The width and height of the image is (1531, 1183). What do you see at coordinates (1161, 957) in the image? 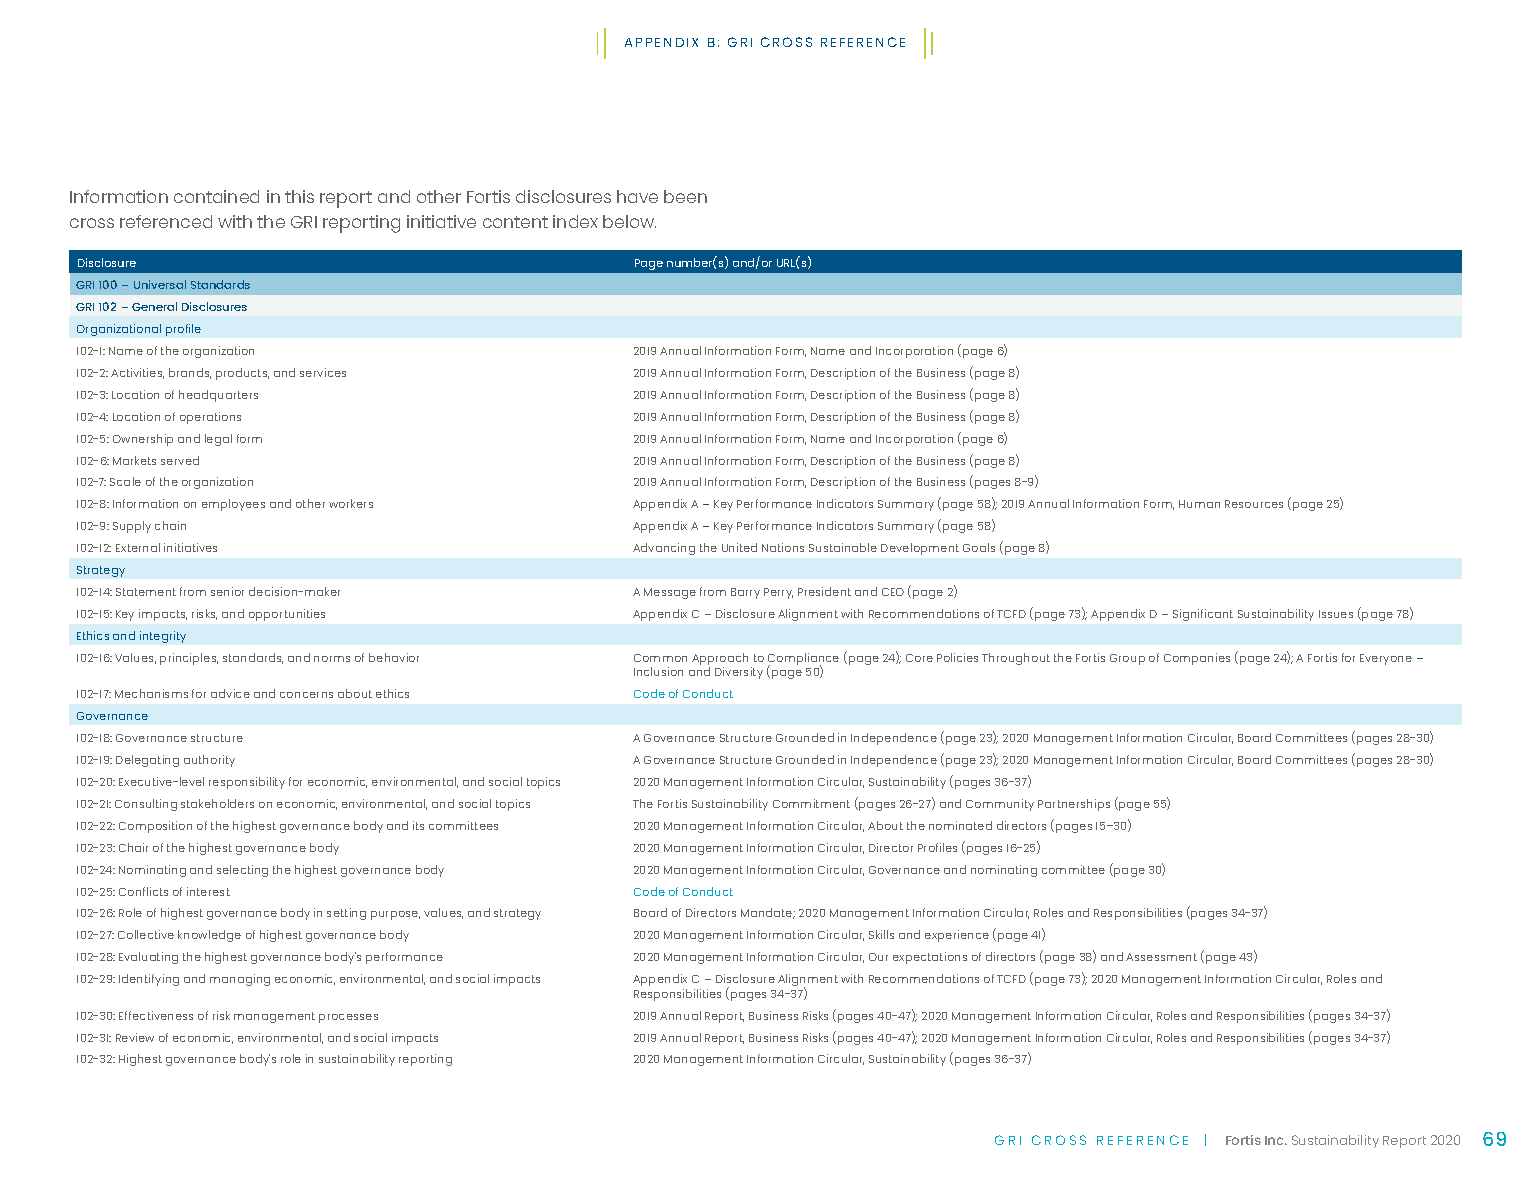
I see `Assessment` at bounding box center [1161, 957].
